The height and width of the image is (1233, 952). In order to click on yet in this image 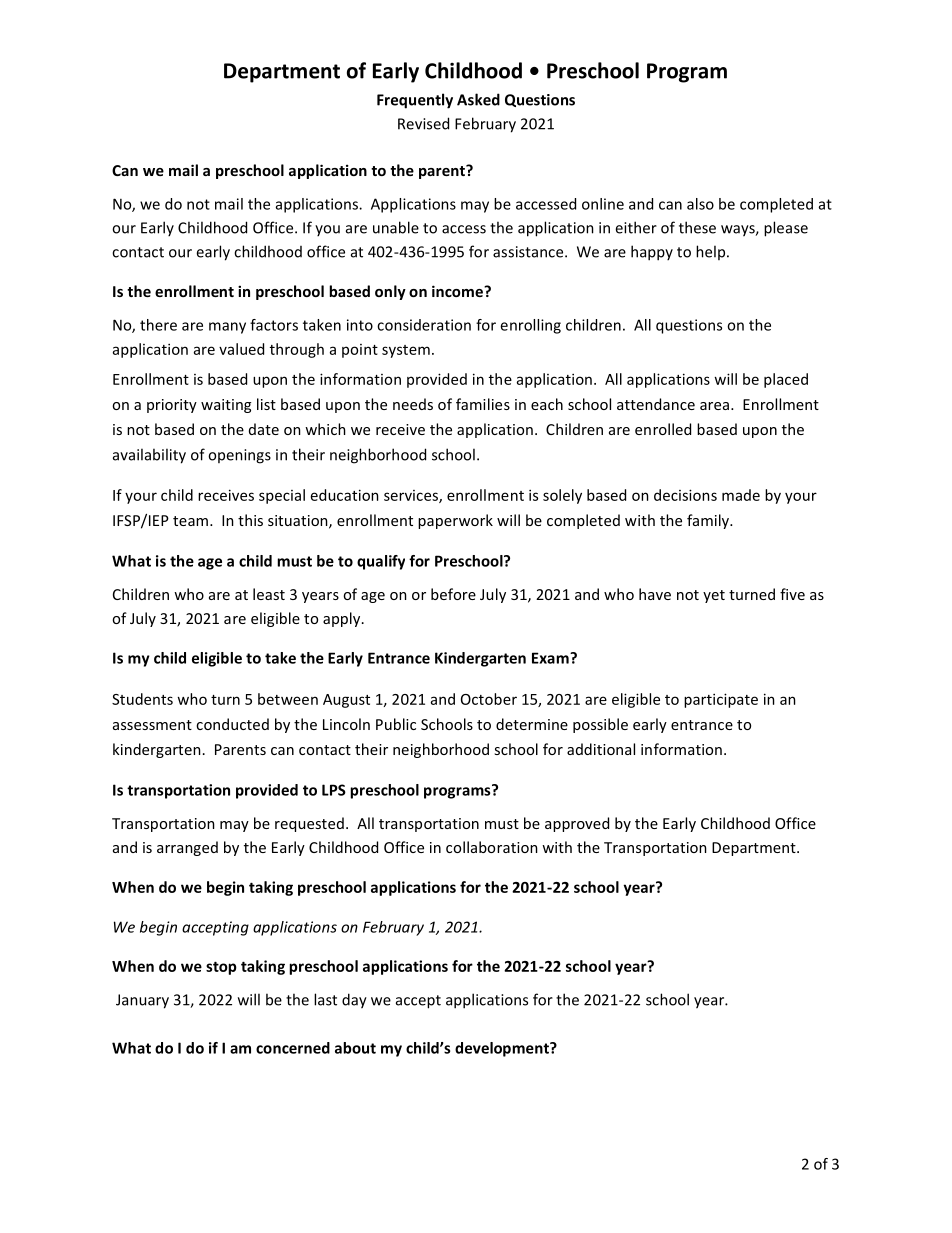, I will do `click(714, 596)`.
